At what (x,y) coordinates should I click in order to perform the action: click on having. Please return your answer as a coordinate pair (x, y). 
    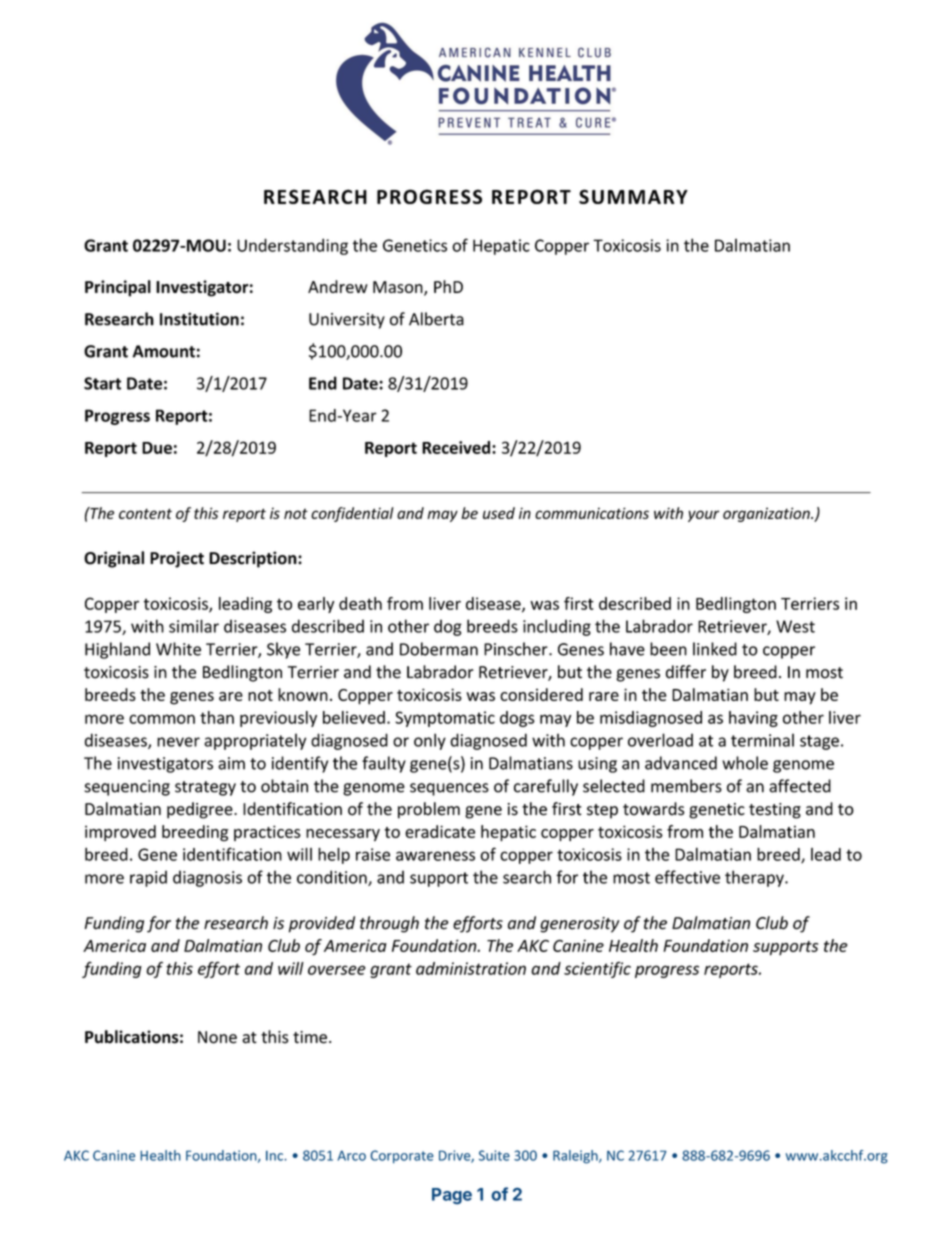
    Looking at the image, I should click on (753, 719).
